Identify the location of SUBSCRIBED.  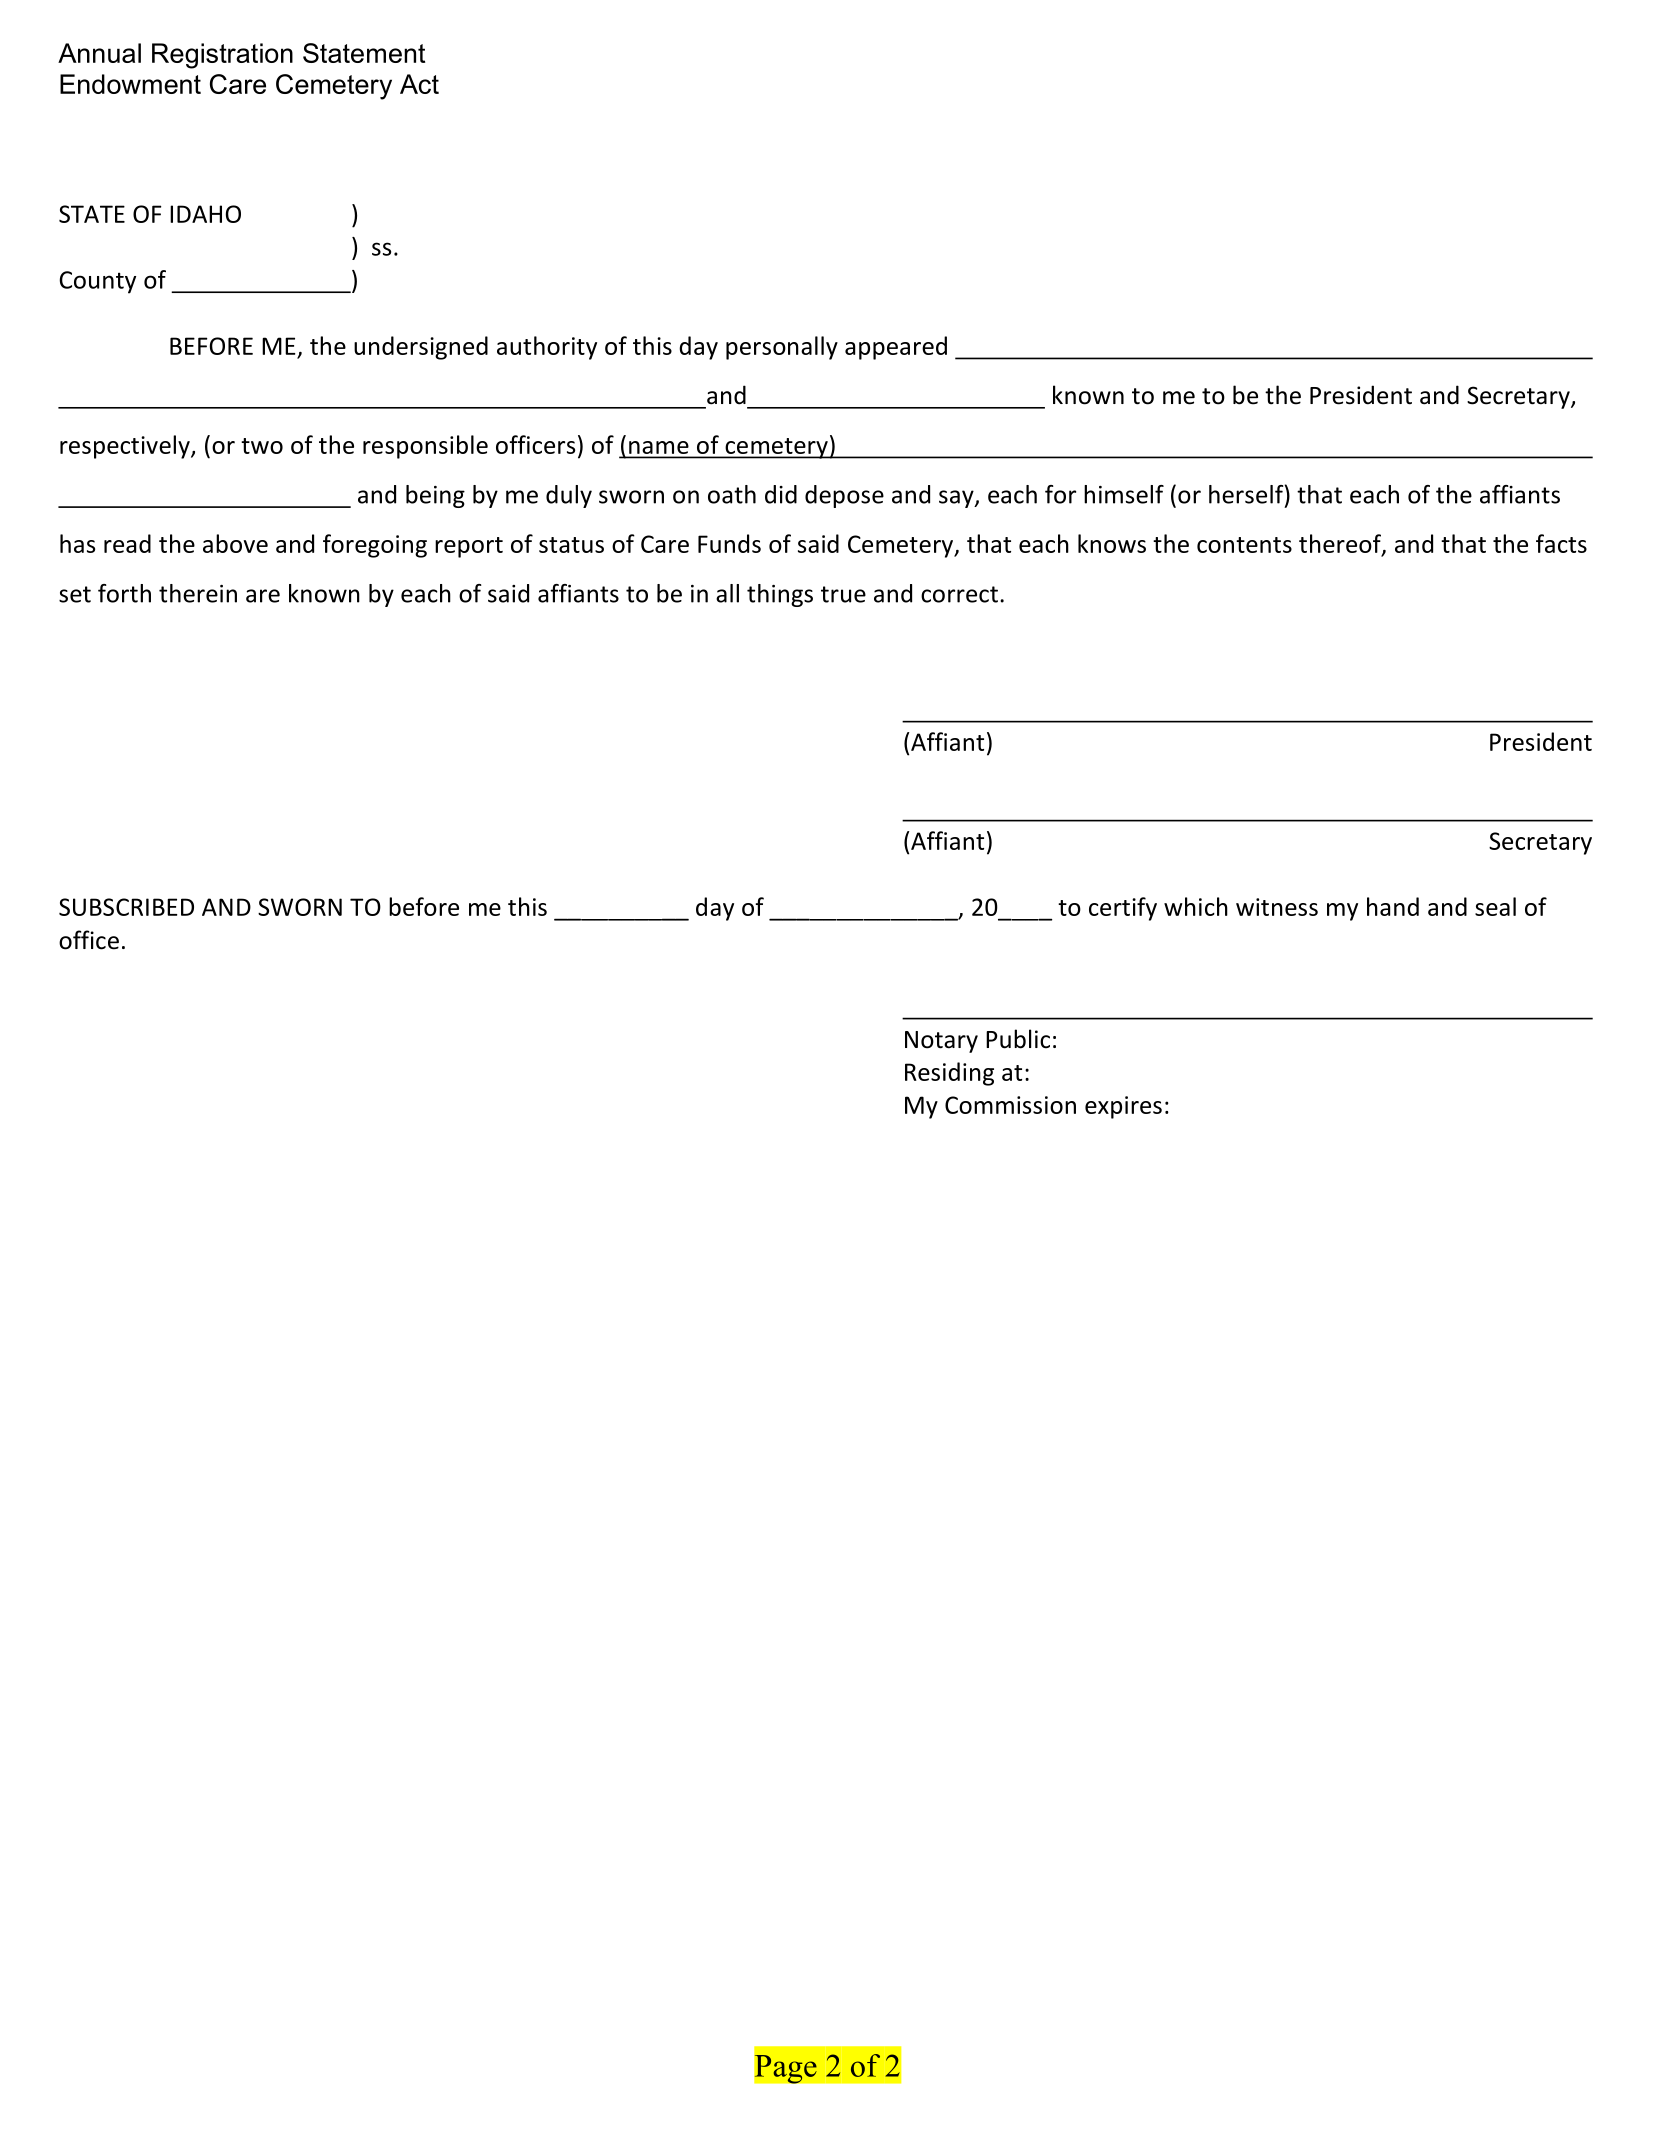
(126, 907).
